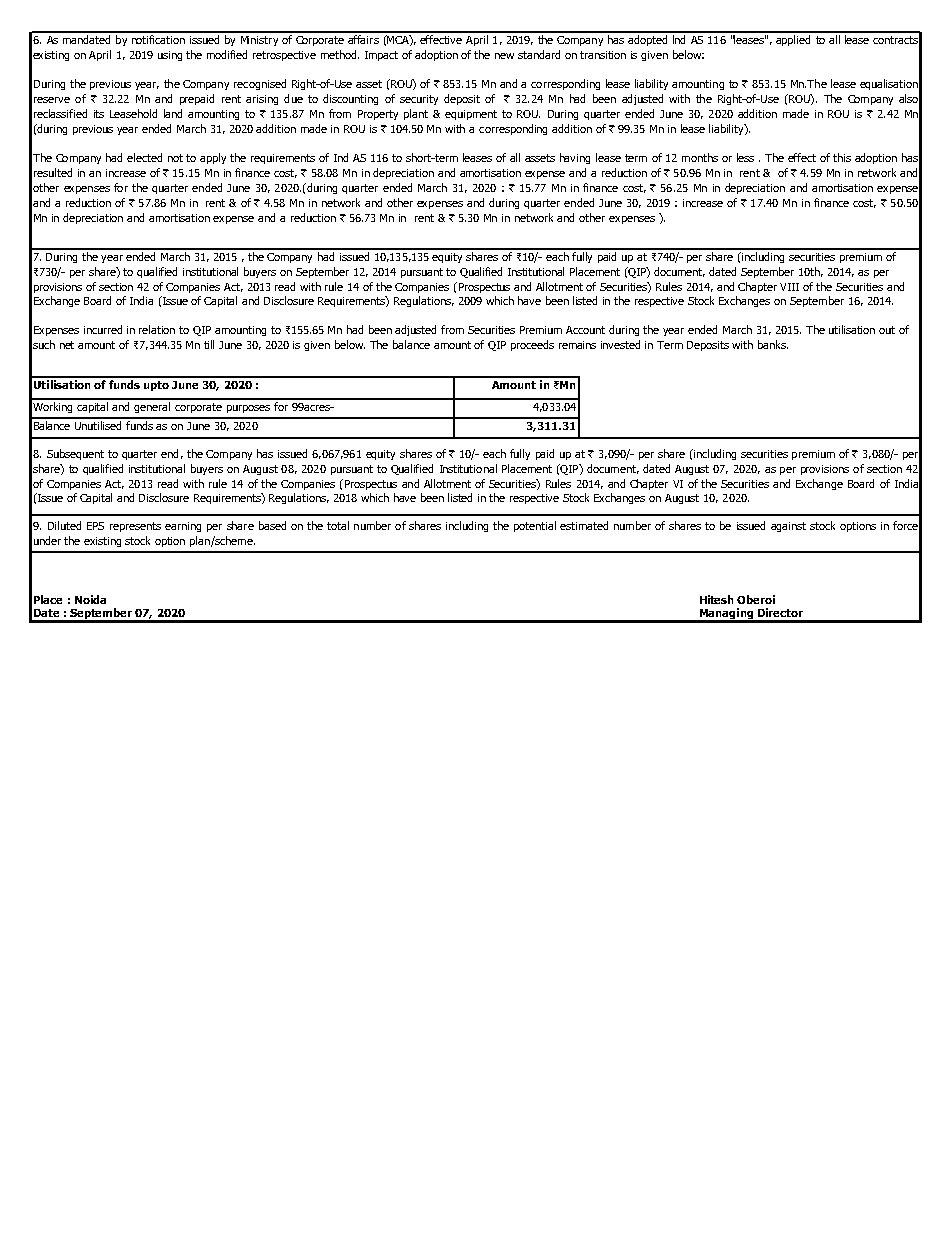  I want to click on transition, so click(603, 55).
